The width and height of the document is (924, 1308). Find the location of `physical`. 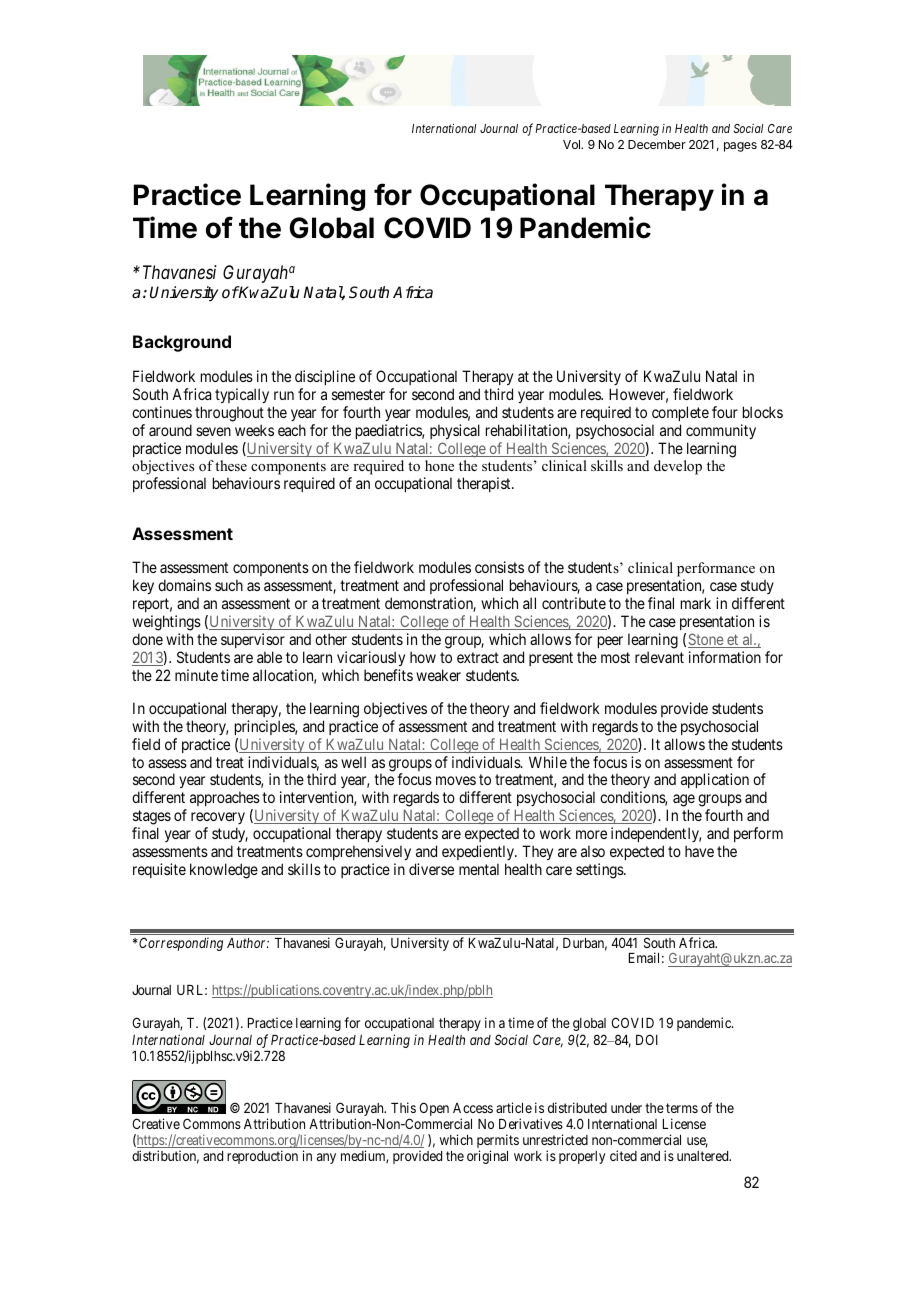

physical is located at coordinates (455, 431).
